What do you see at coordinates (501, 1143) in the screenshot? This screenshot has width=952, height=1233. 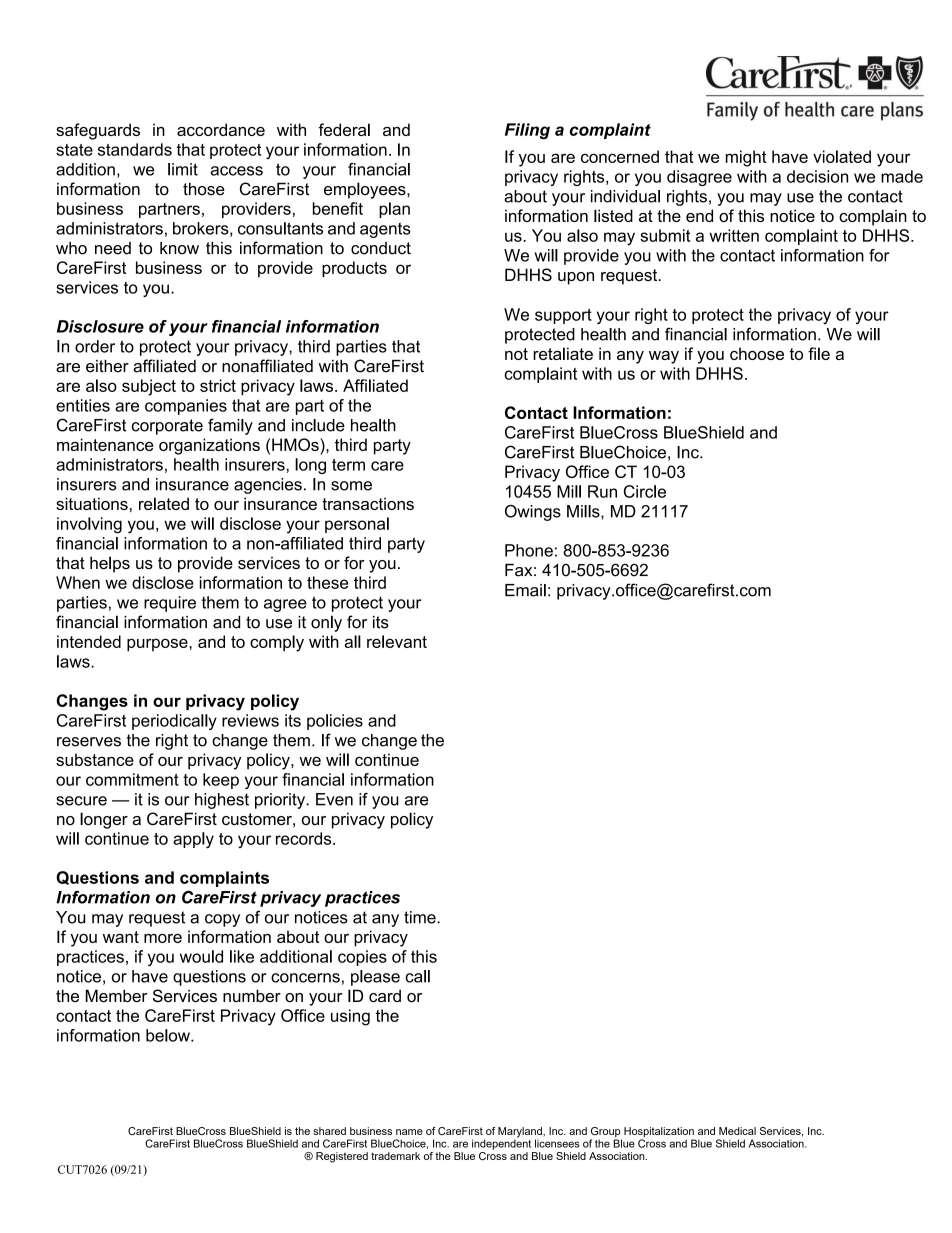 I see `independent` at bounding box center [501, 1143].
